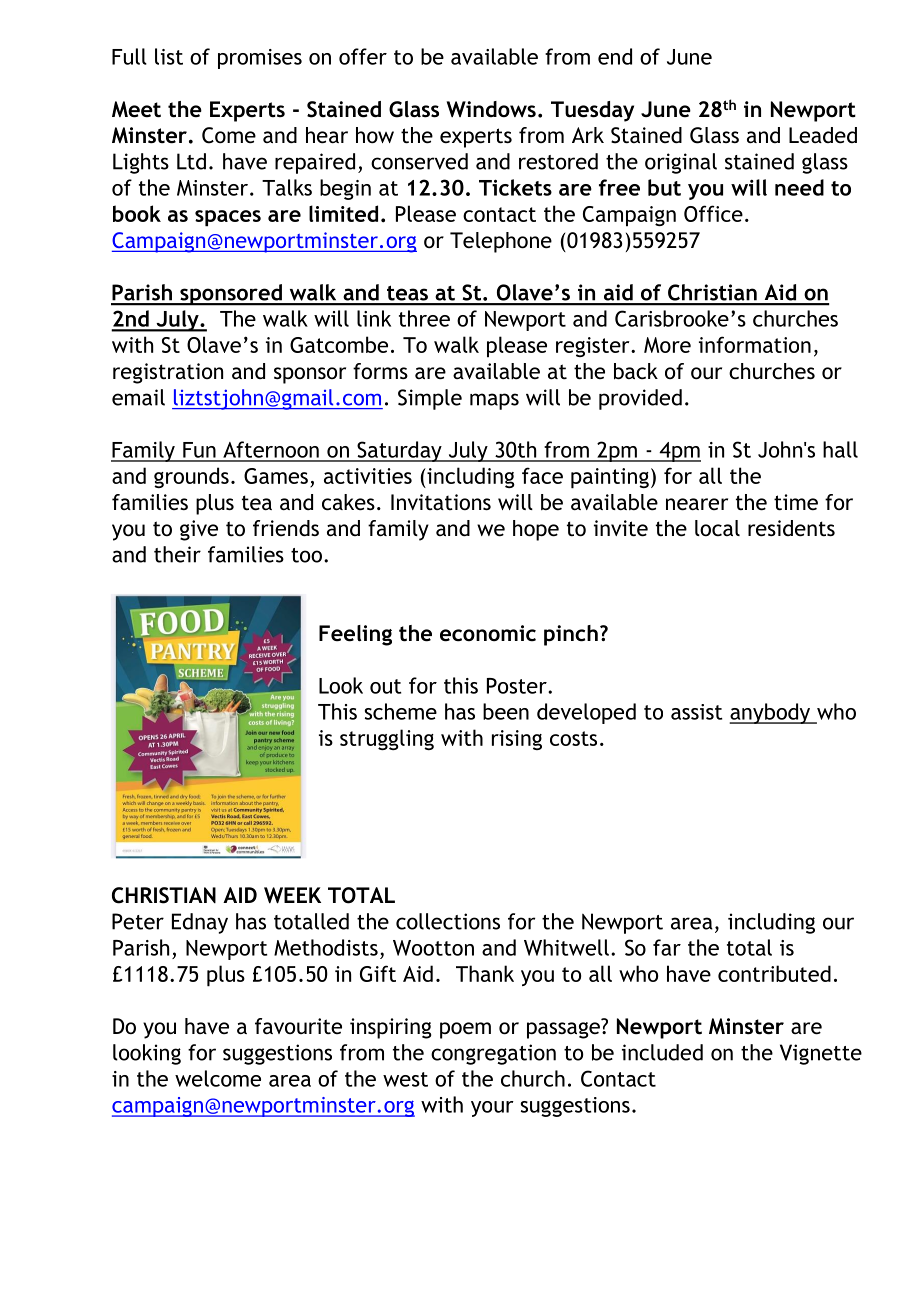 This document has width=924, height=1308. I want to click on Windows, so click(491, 109).
